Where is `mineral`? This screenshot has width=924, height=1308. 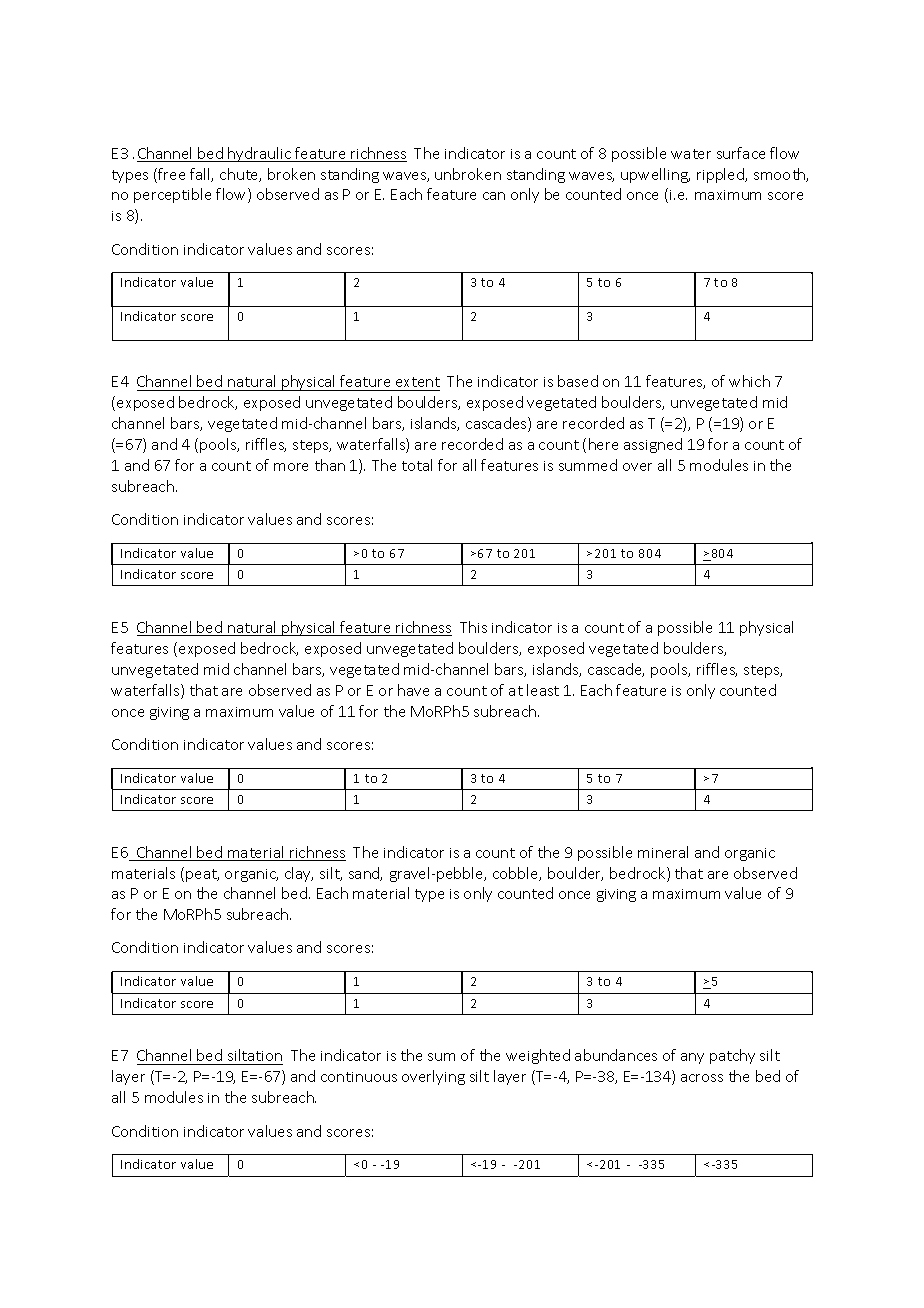
mineral is located at coordinates (663, 852).
